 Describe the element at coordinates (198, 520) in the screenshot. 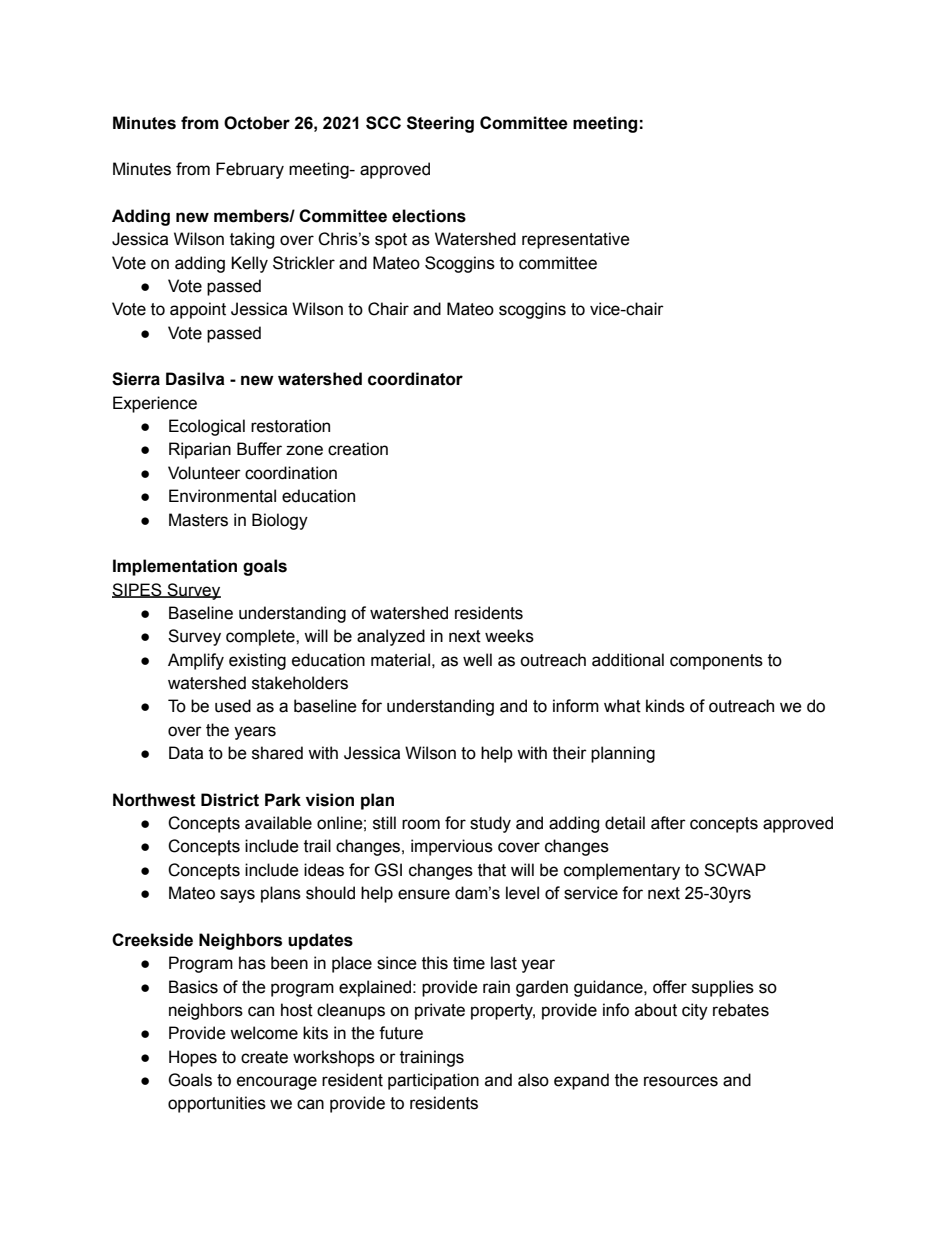

I see `Masters` at that location.
